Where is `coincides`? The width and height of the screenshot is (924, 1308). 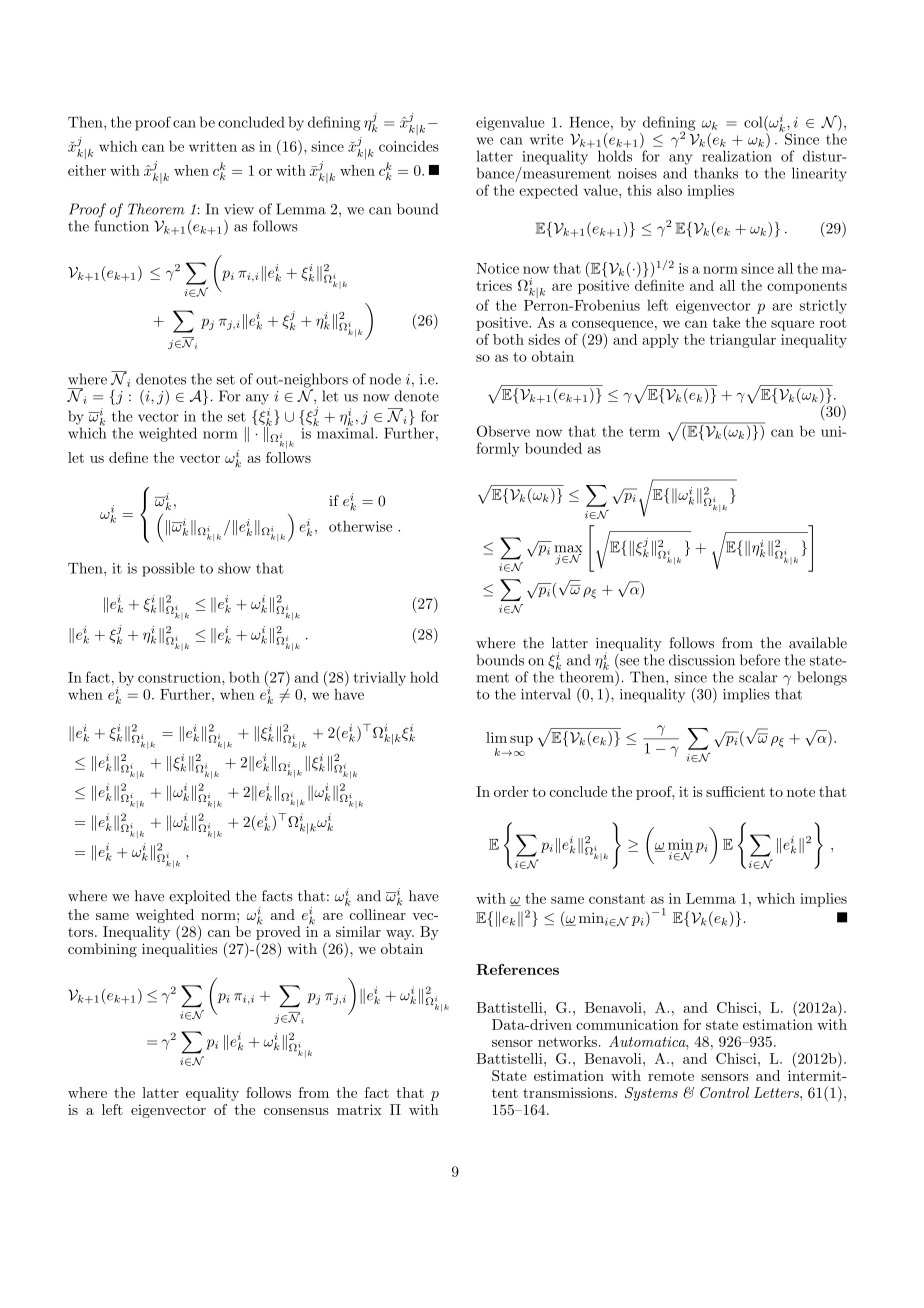 coincides is located at coordinates (409, 146).
